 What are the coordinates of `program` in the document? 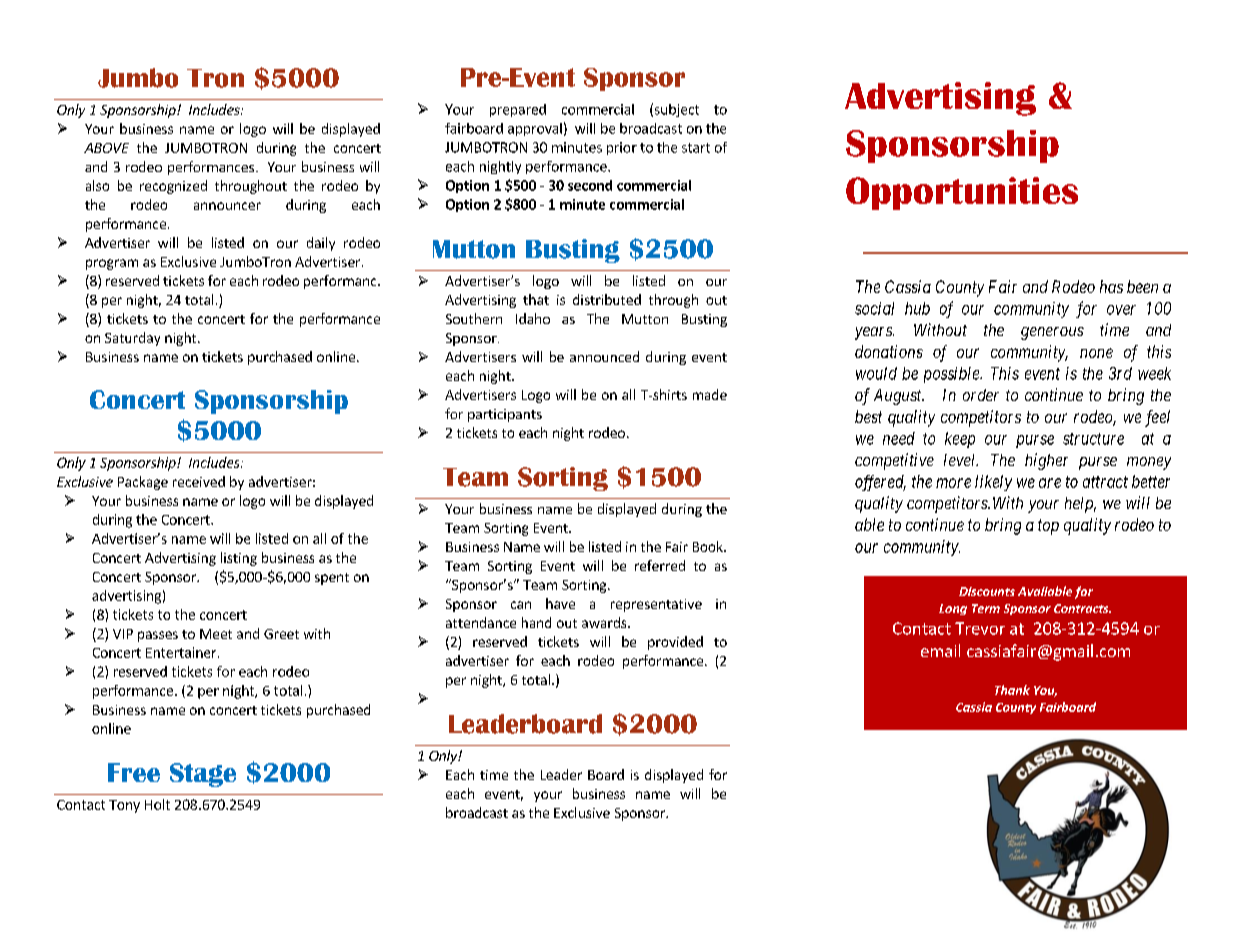 It's located at (112, 264).
